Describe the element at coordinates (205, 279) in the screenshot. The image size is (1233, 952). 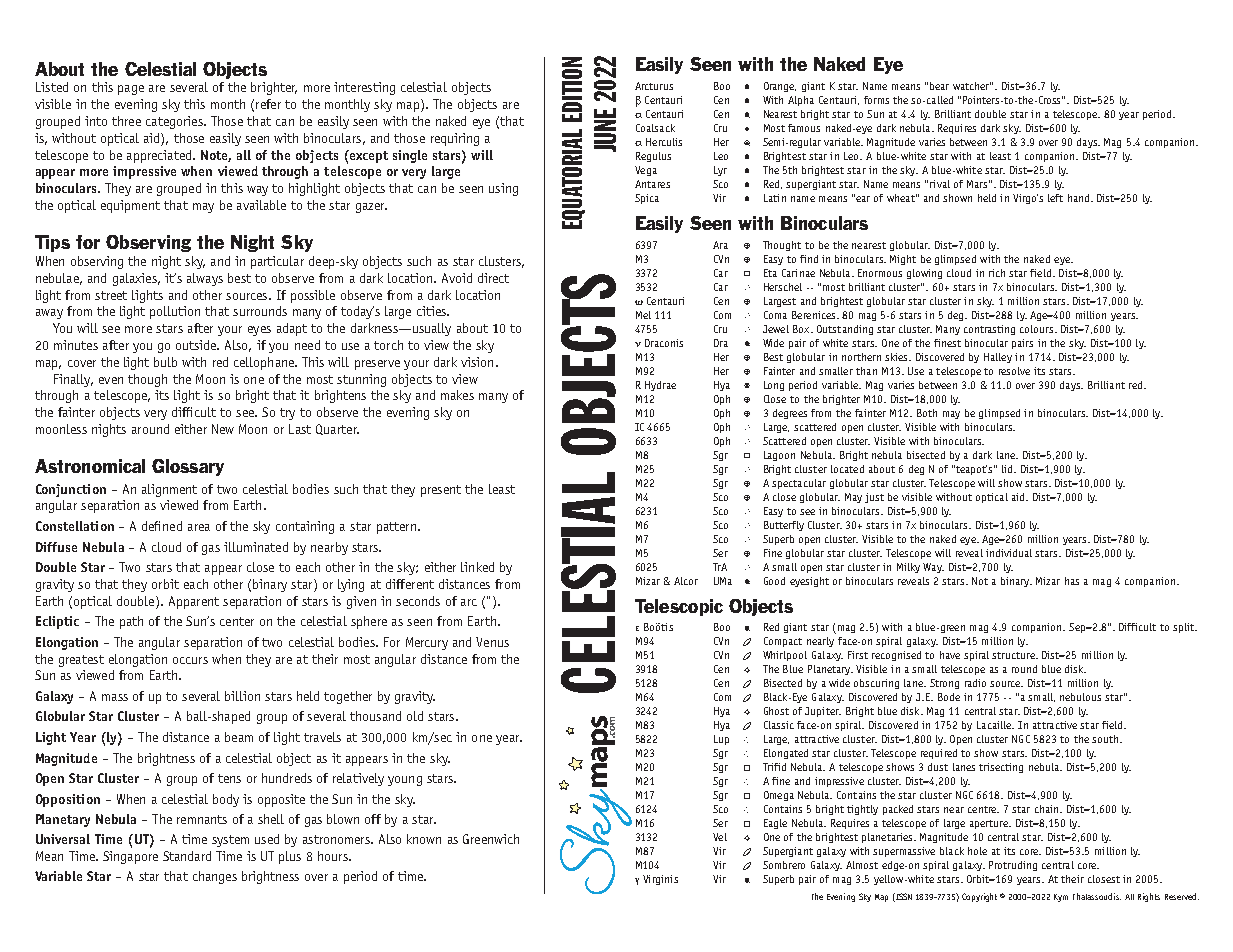
I see `always` at that location.
